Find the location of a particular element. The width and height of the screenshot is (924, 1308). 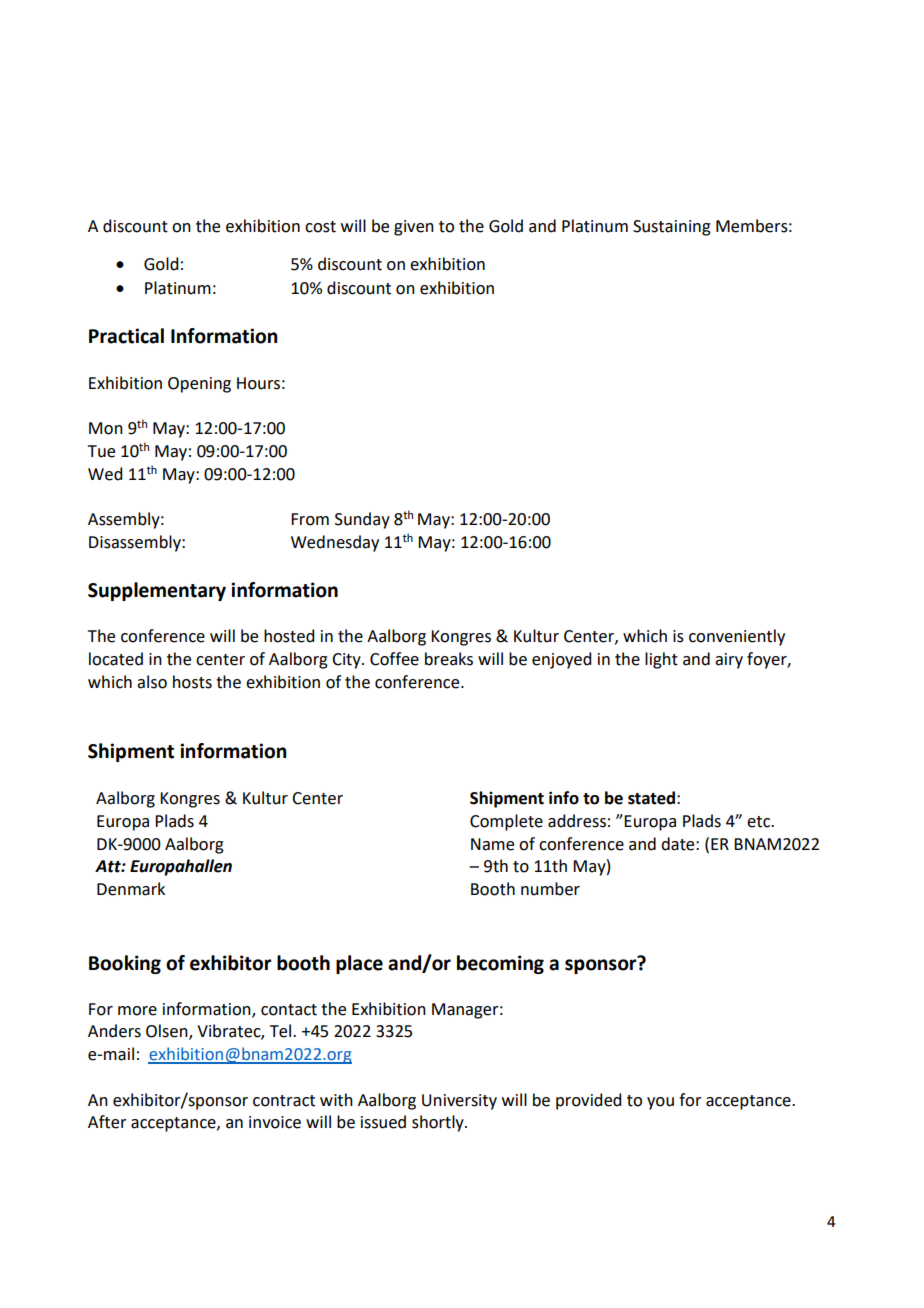

light is located at coordinates (661, 660).
